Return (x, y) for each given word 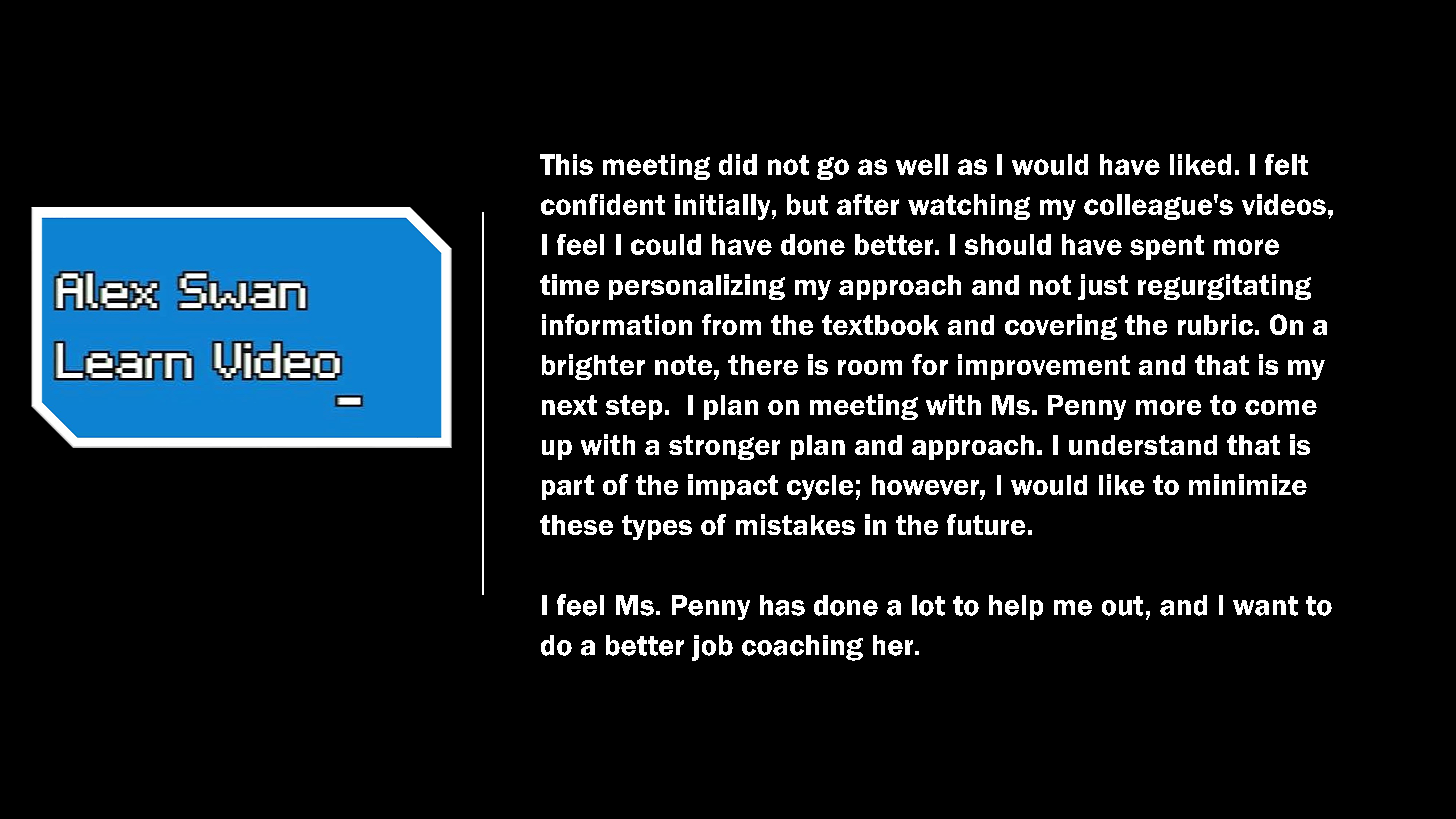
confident (603, 204)
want (1265, 606)
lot (928, 605)
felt (1286, 164)
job (712, 648)
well (922, 164)
